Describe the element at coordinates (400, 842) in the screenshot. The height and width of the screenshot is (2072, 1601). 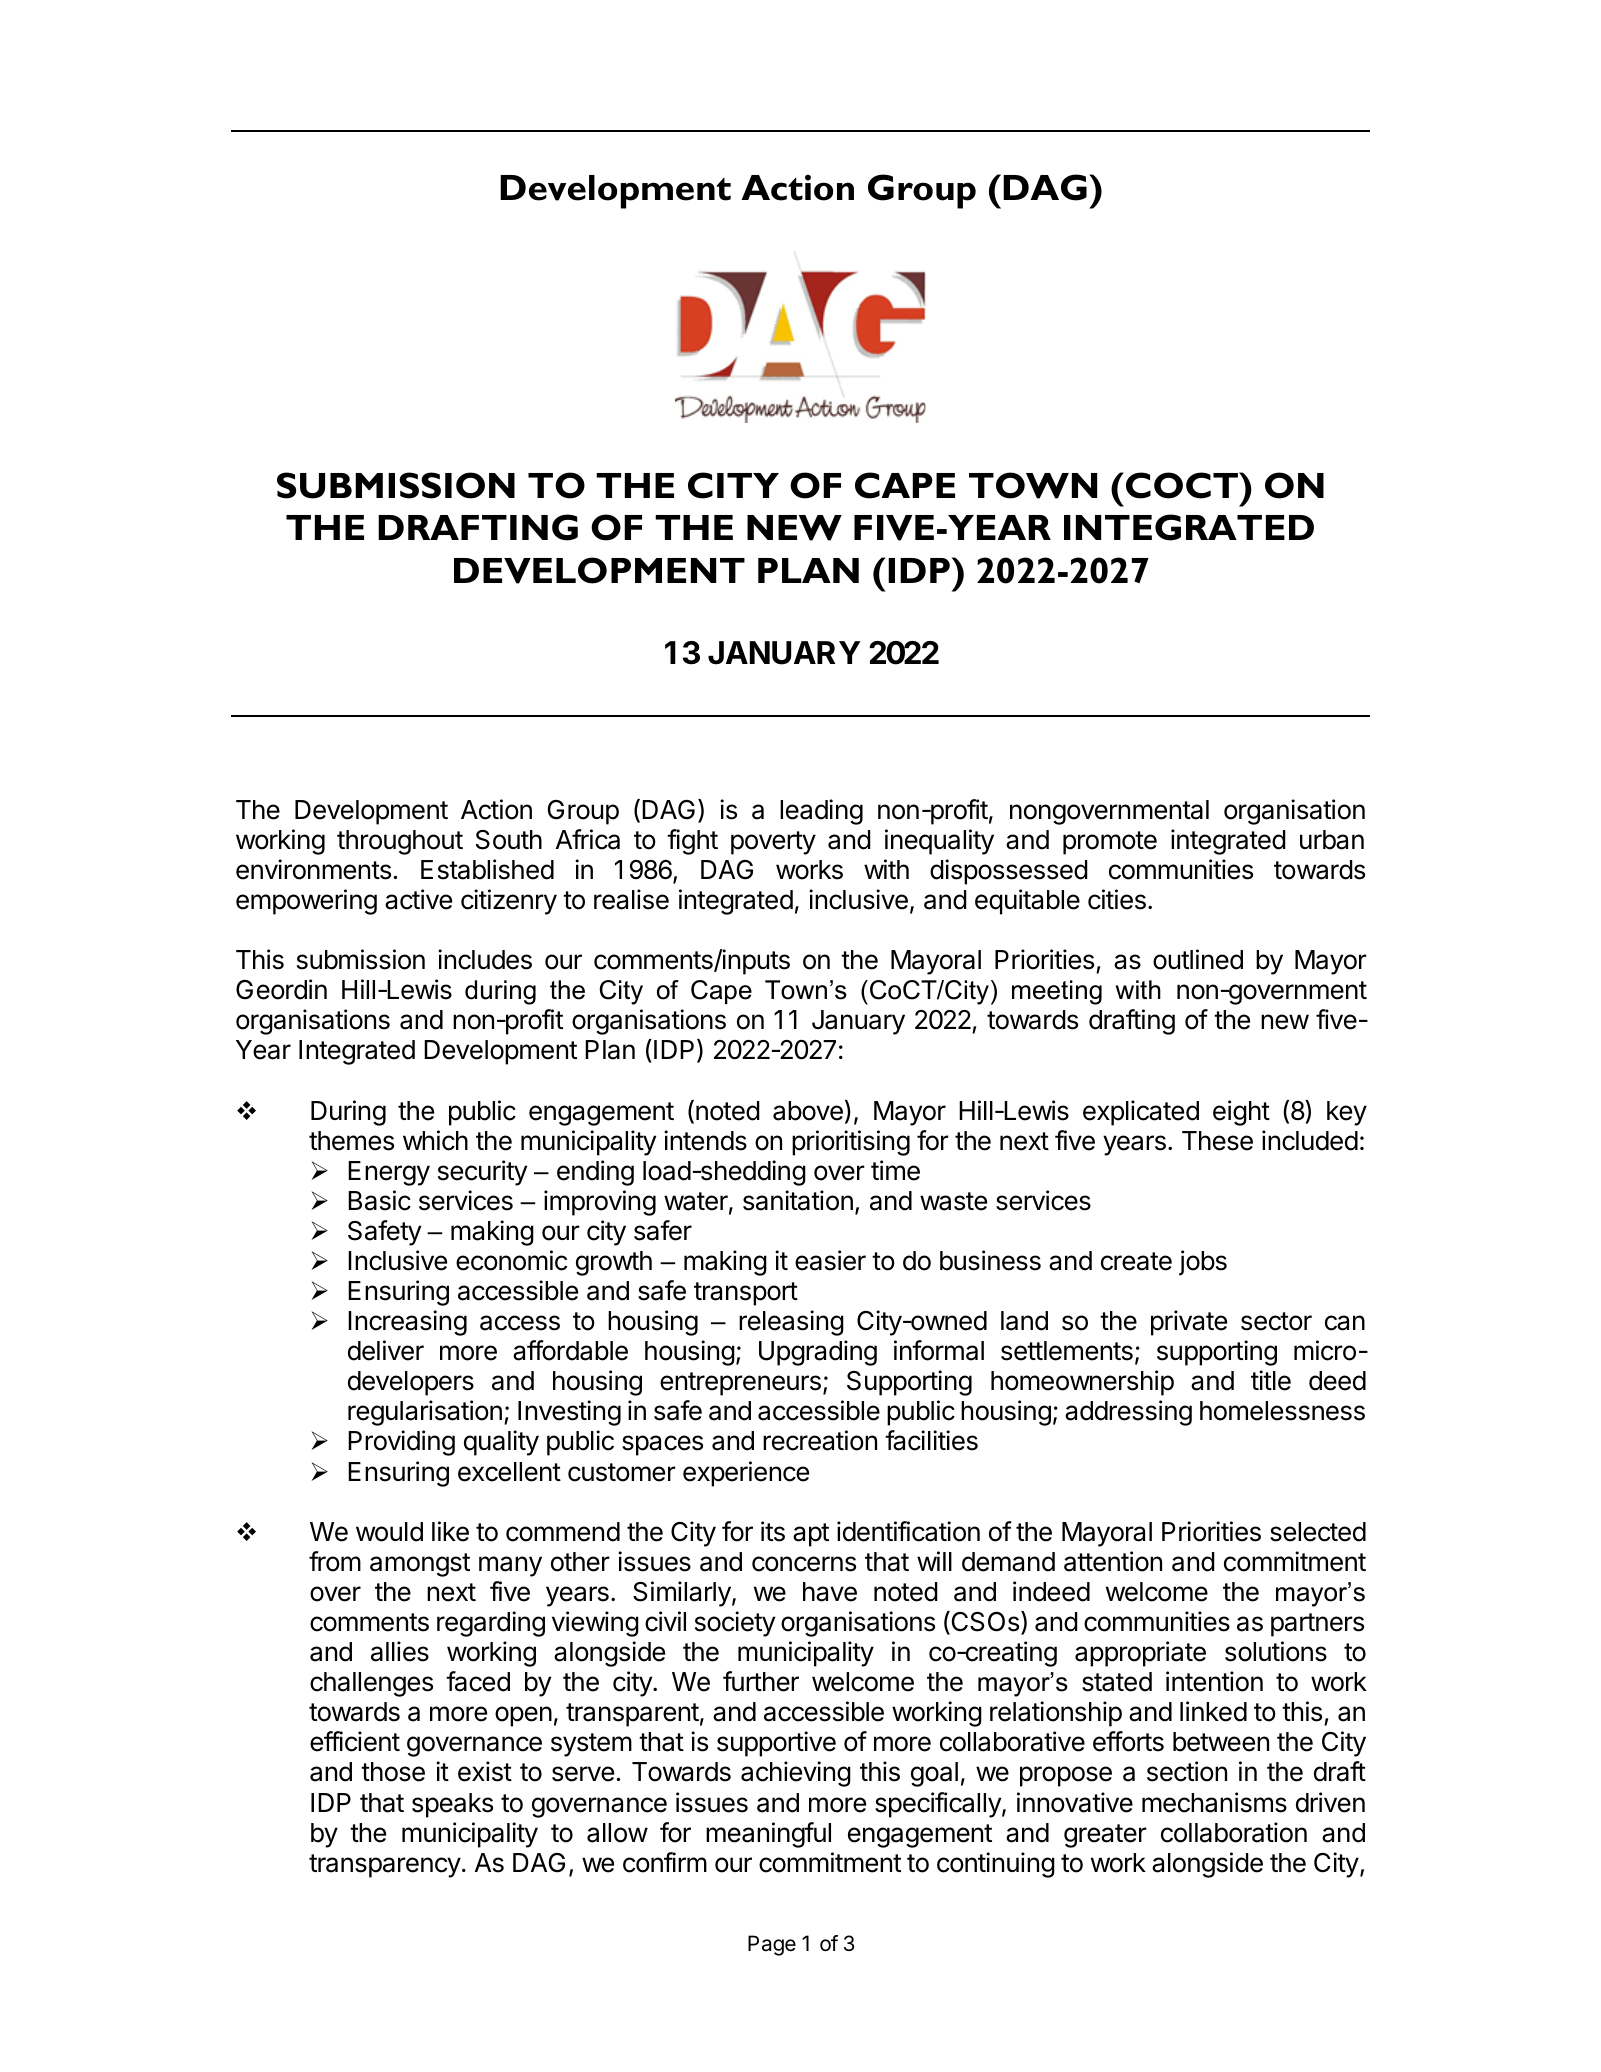
I see `throughout` at that location.
